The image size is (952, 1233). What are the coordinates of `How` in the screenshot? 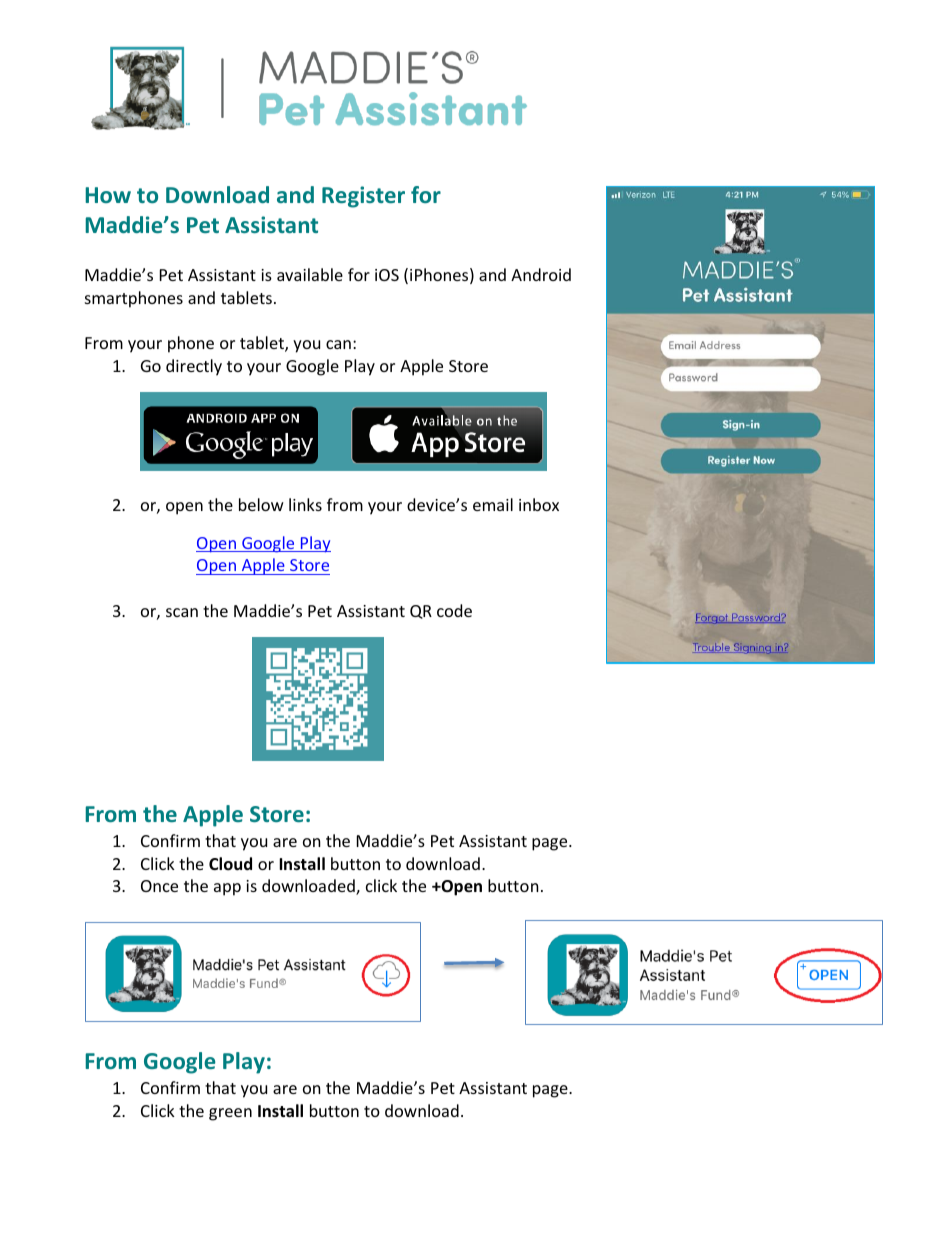 It's located at (108, 195).
